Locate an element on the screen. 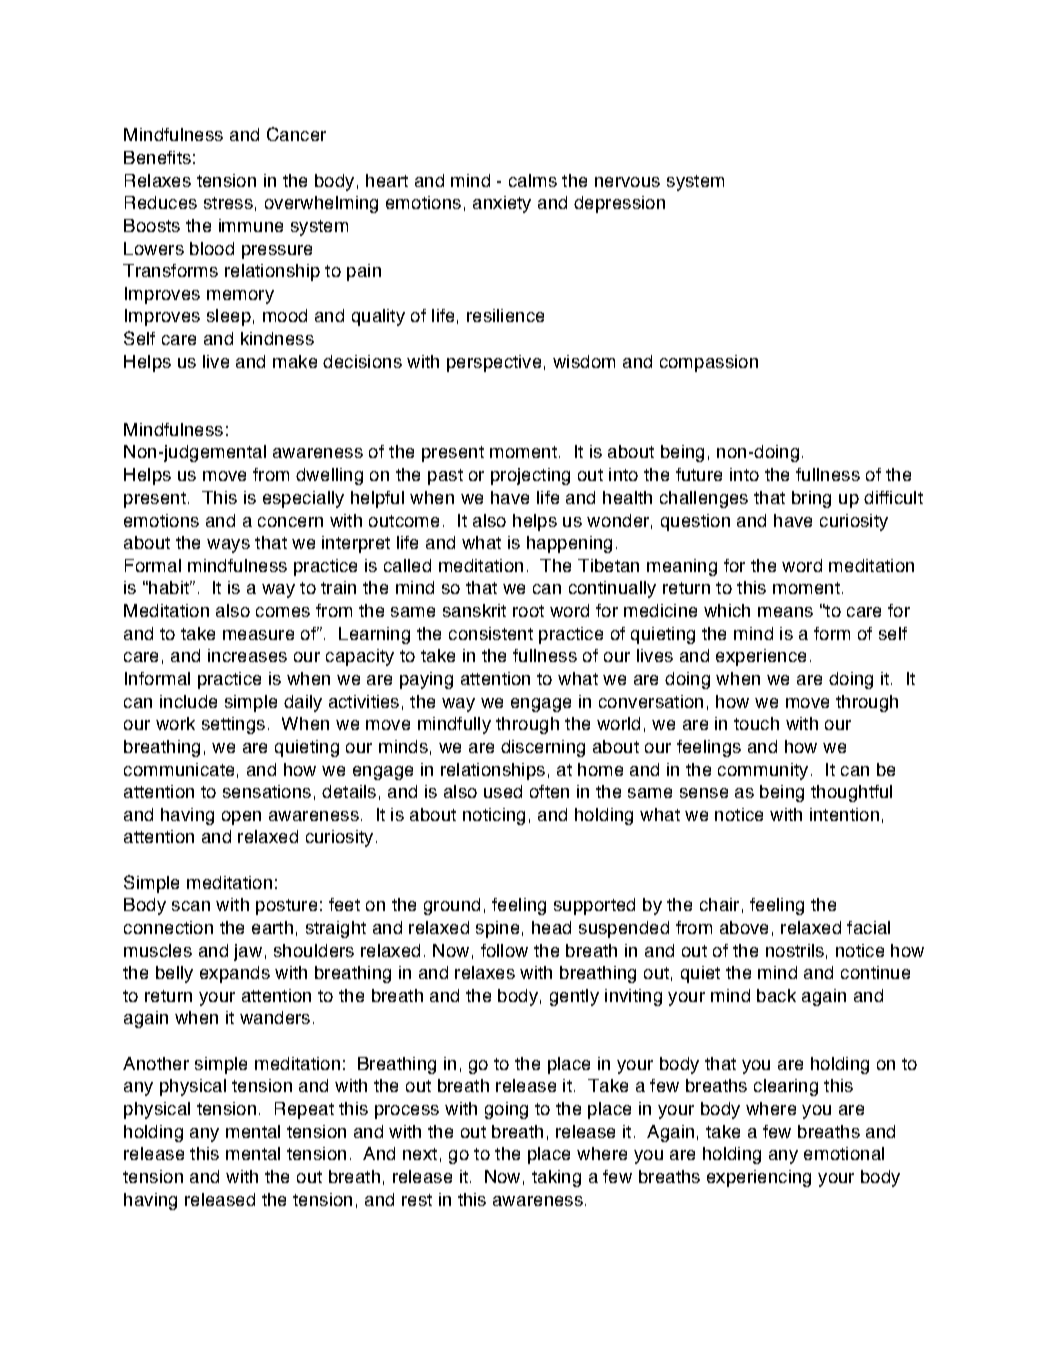  nostrils is located at coordinates (795, 950).
